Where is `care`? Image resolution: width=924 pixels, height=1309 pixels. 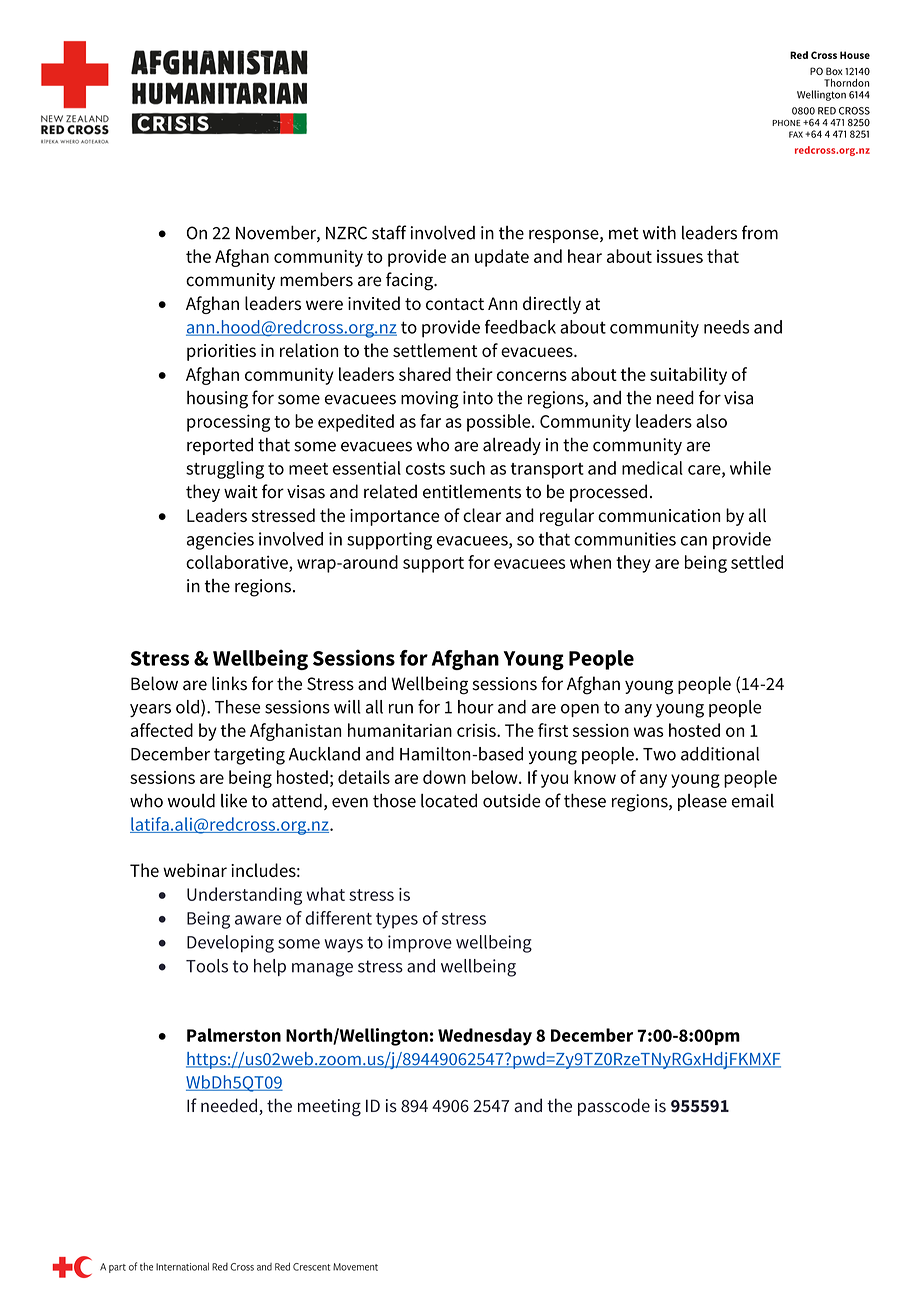 care is located at coordinates (705, 471).
